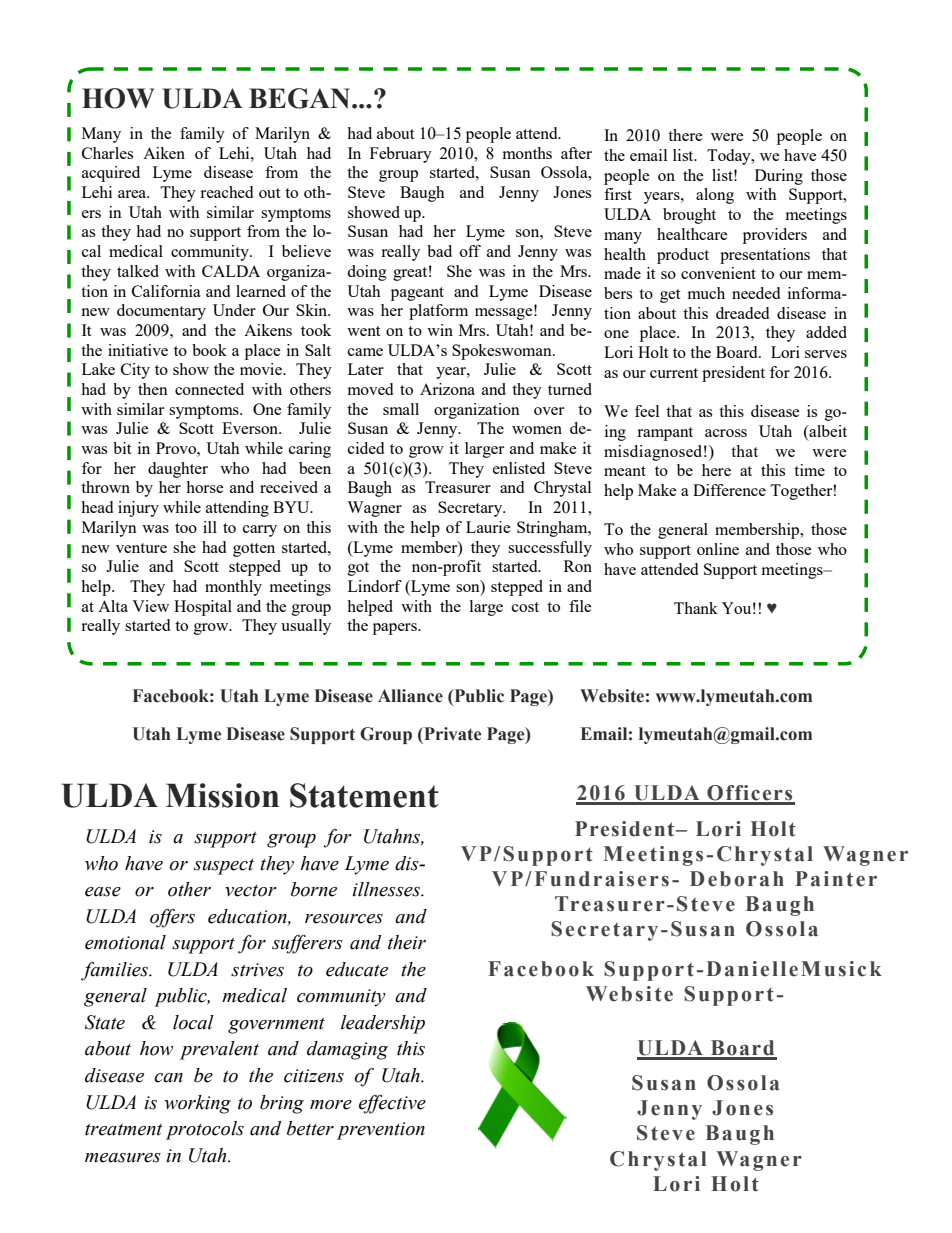 Image resolution: width=952 pixels, height=1233 pixels. I want to click on suspect, so click(224, 867).
